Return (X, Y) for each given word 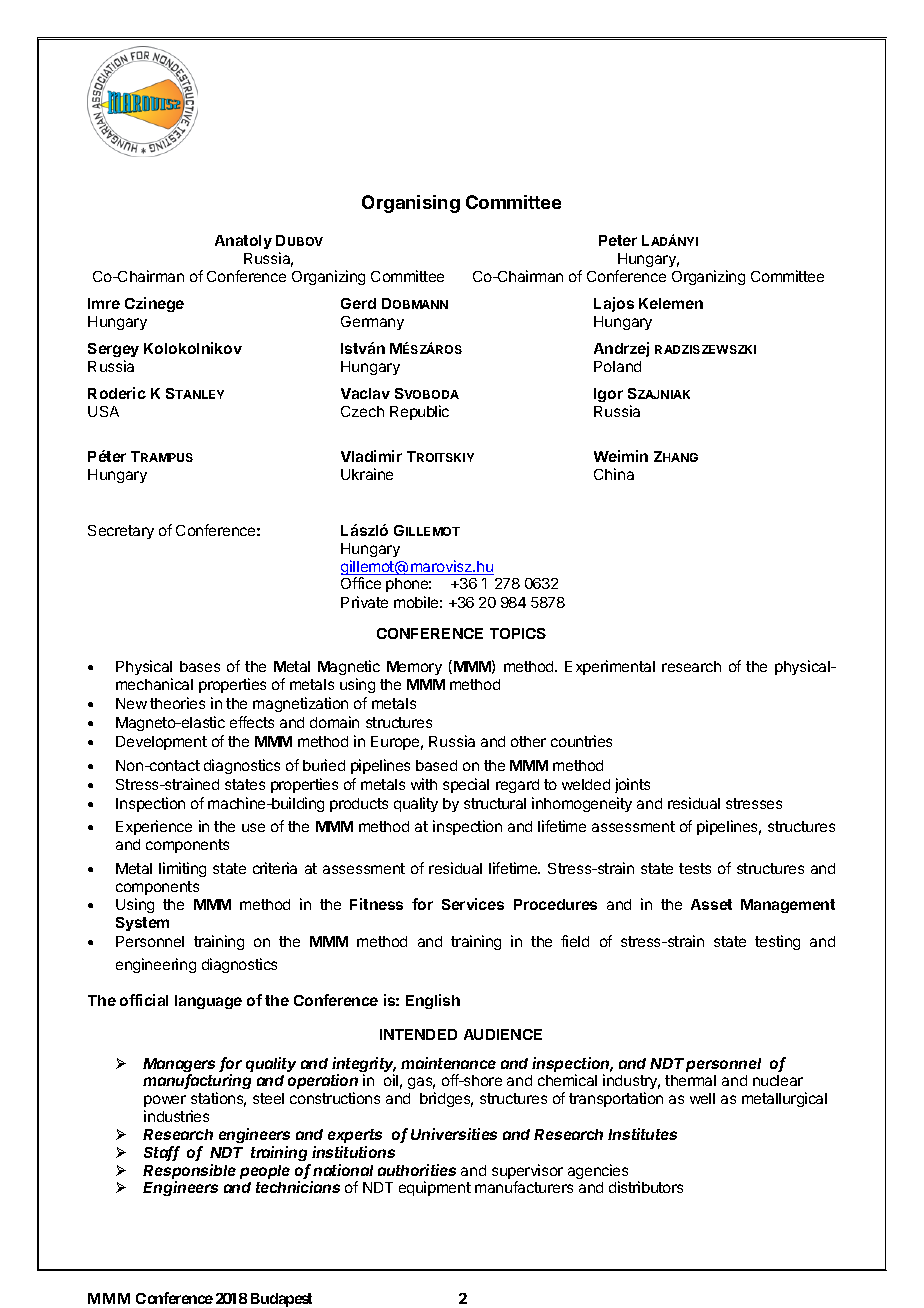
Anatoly (243, 242)
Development (161, 743)
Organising (411, 204)
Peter (618, 240)
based (436, 765)
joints (632, 785)
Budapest (281, 1300)
